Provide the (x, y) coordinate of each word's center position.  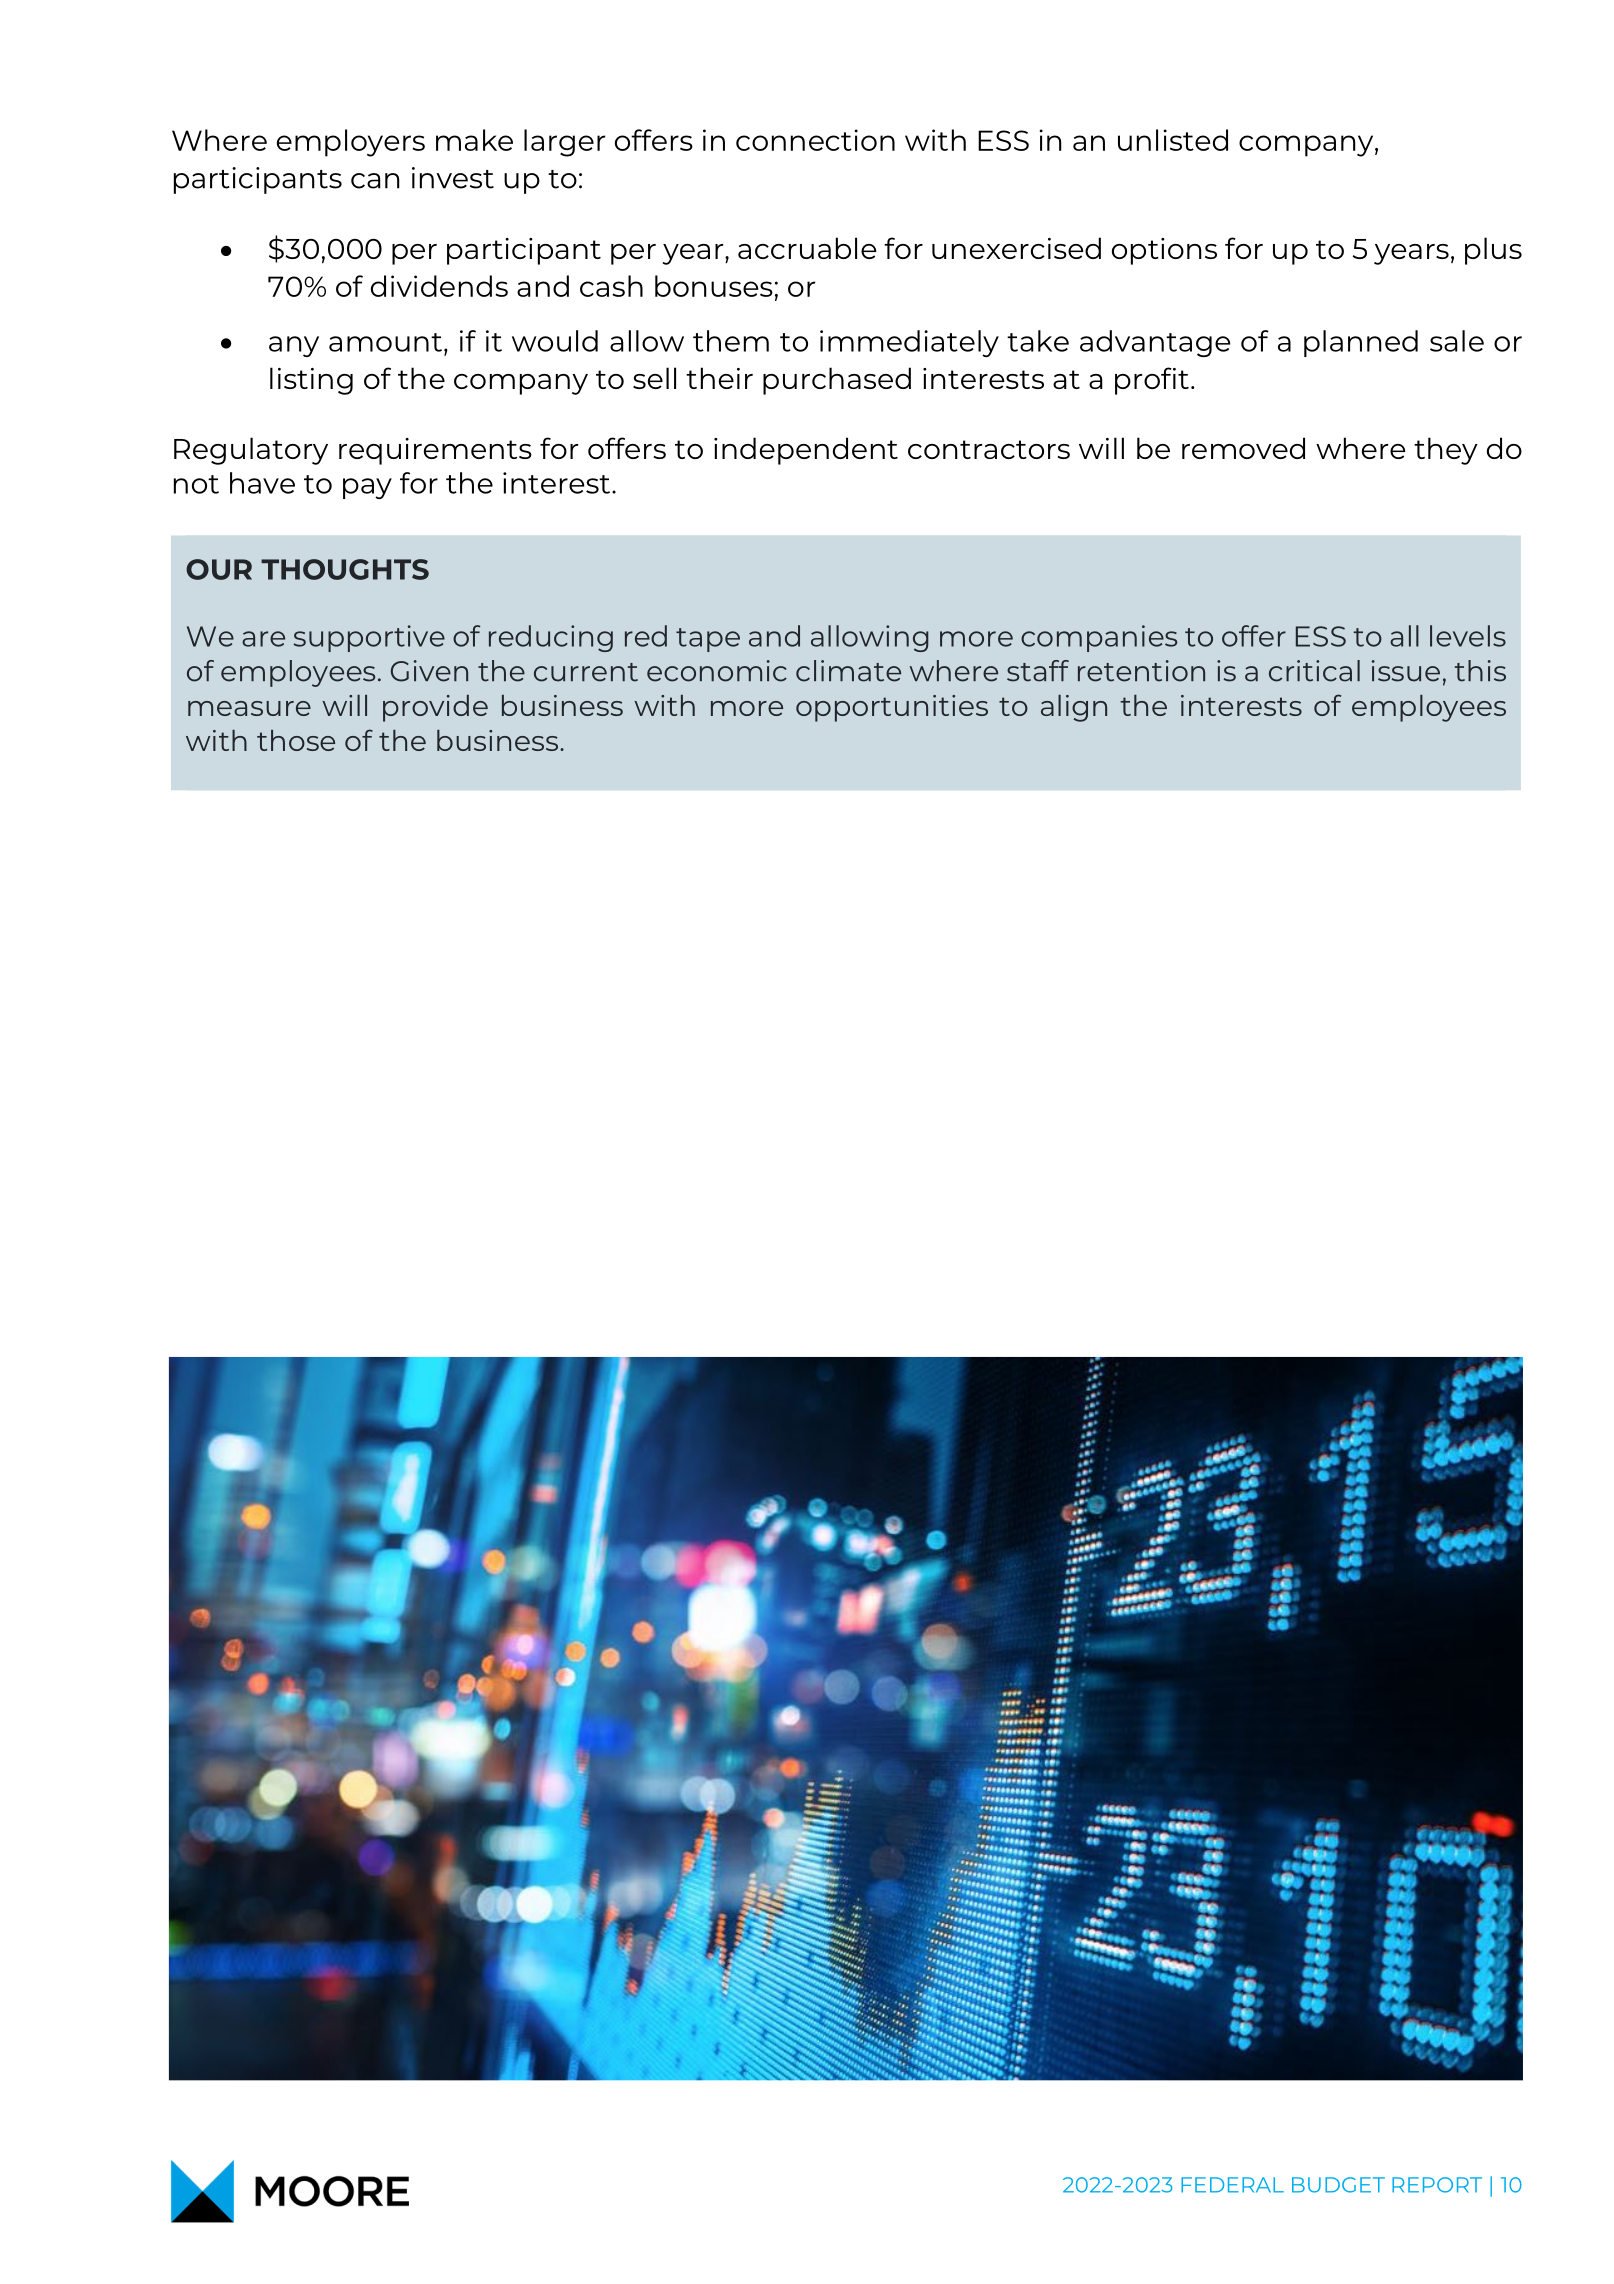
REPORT (1437, 2185)
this (1480, 671)
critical (1314, 671)
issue (1406, 671)
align (1074, 708)
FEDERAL (1232, 2185)
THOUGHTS (345, 569)
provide (435, 708)
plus (1493, 251)
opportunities (892, 708)
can (375, 181)
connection (815, 140)
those (296, 740)
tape (708, 640)
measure (249, 708)
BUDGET (1338, 2185)
